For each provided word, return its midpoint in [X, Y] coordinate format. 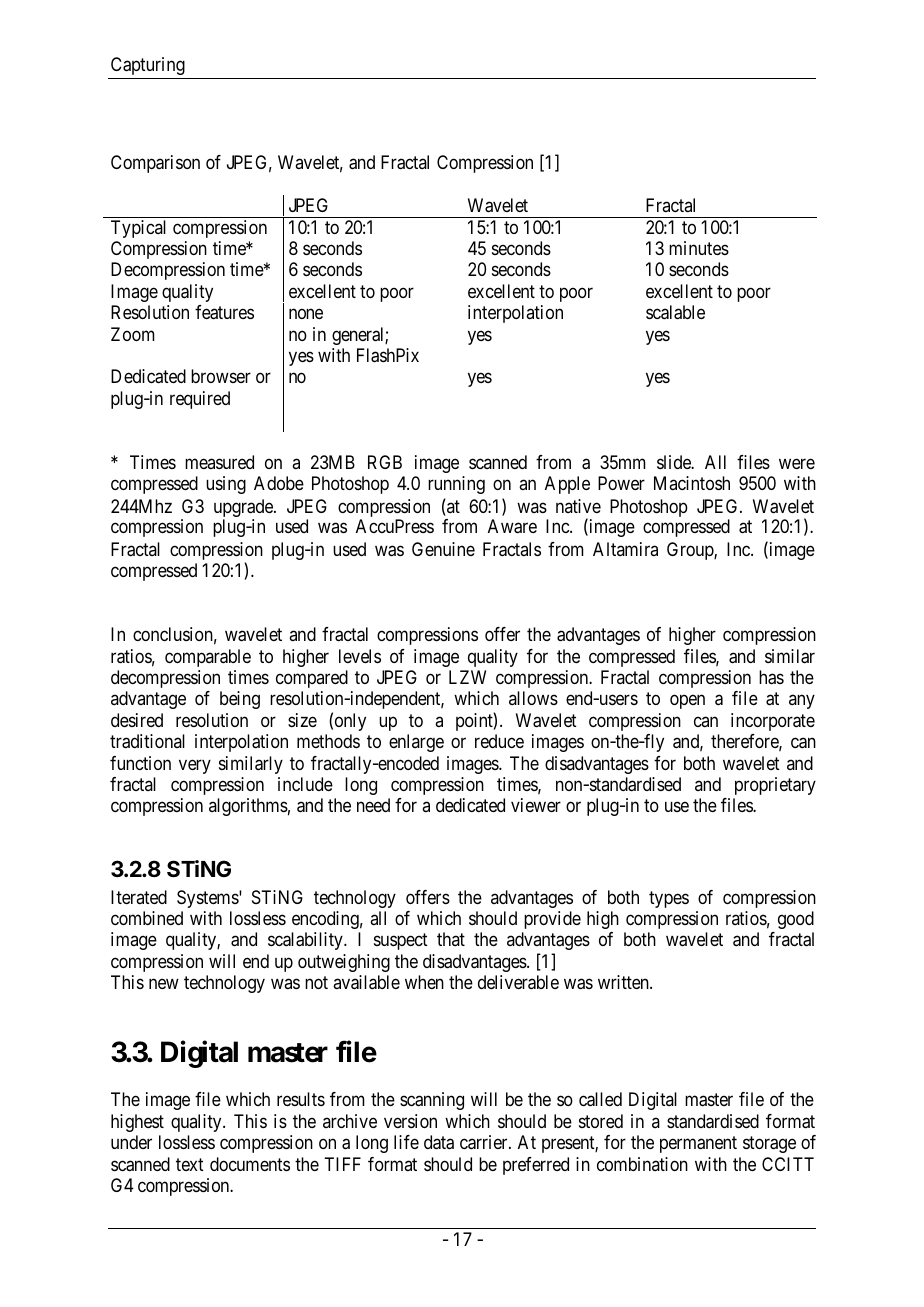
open [687, 701]
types [669, 899]
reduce [499, 741]
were [797, 464]
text [190, 1165]
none [306, 314]
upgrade [244, 509]
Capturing [148, 66]
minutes [699, 248]
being [240, 700]
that [451, 939]
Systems [208, 899]
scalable [675, 312]
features [224, 312]
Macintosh [692, 483]
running [456, 485]
